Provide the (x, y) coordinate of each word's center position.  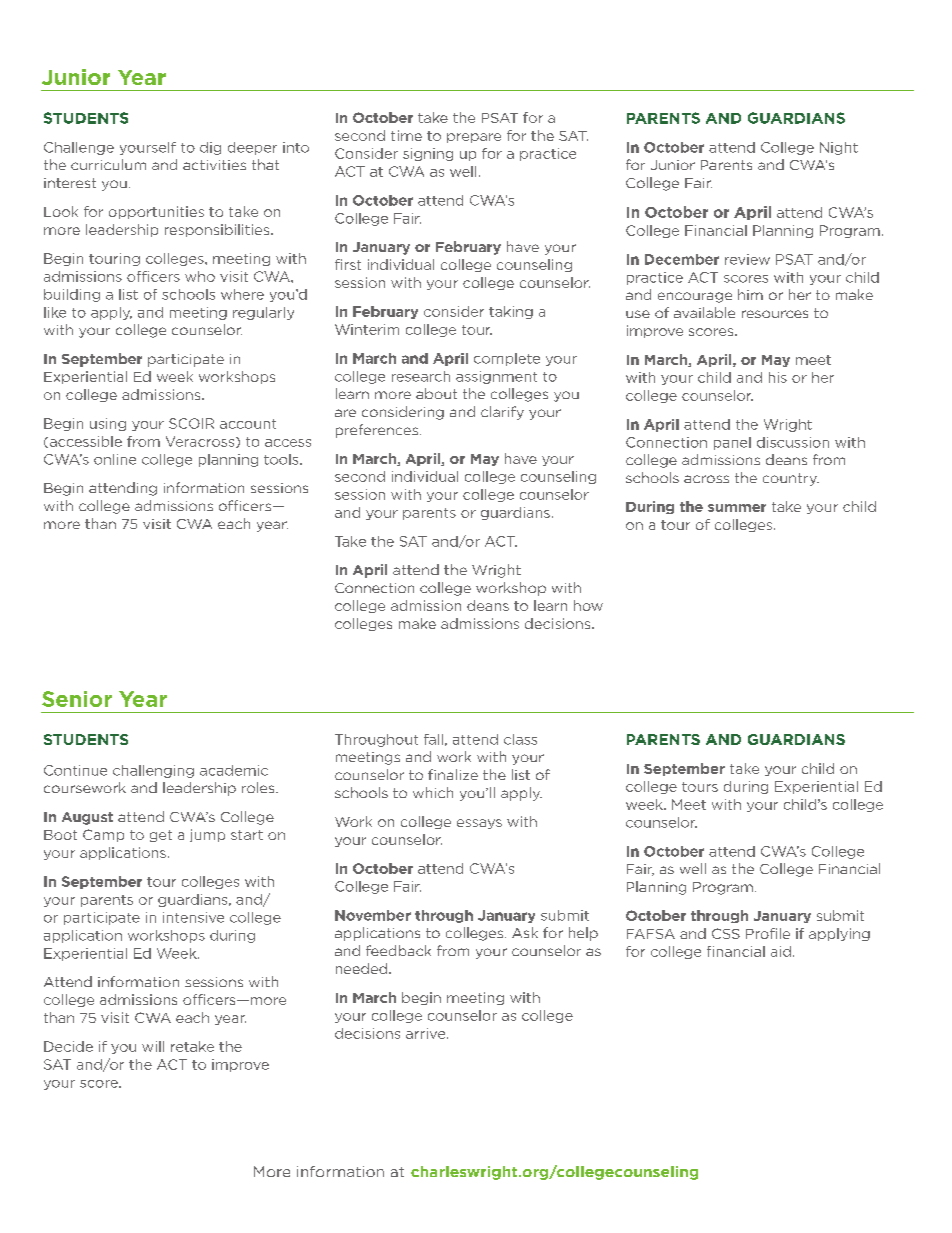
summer (737, 508)
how (588, 605)
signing (428, 154)
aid (781, 951)
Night (839, 148)
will (153, 1046)
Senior (77, 699)
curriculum (108, 164)
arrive (427, 1033)
